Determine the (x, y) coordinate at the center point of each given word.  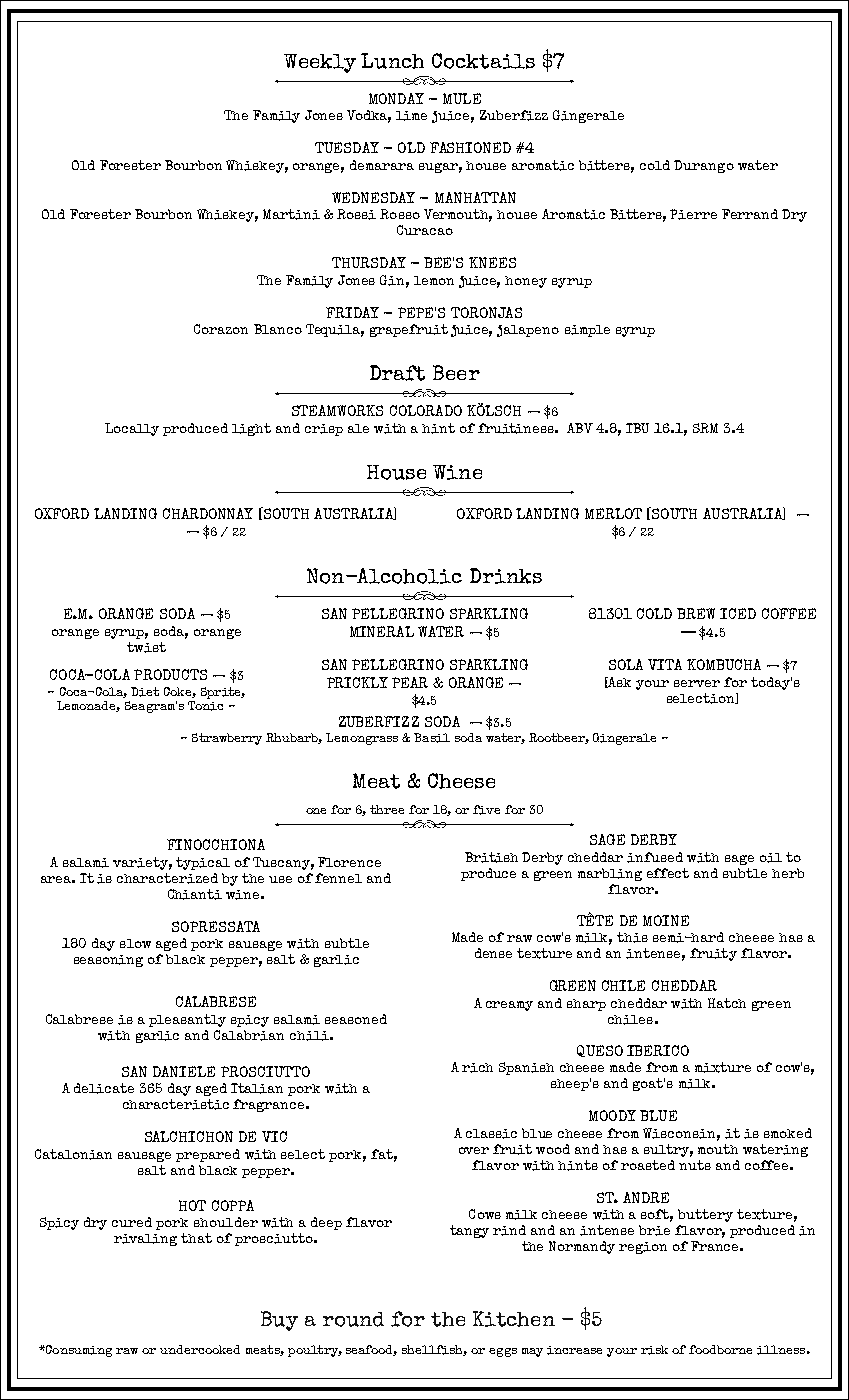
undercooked (200, 1349)
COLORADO (426, 410)
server (697, 683)
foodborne (720, 1349)
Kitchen (514, 1319)
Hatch (727, 1003)
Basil (432, 738)
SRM (705, 428)
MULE (462, 98)
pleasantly (187, 1020)
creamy (509, 1006)
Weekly (320, 63)
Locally (132, 429)
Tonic (205, 706)
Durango (704, 166)
